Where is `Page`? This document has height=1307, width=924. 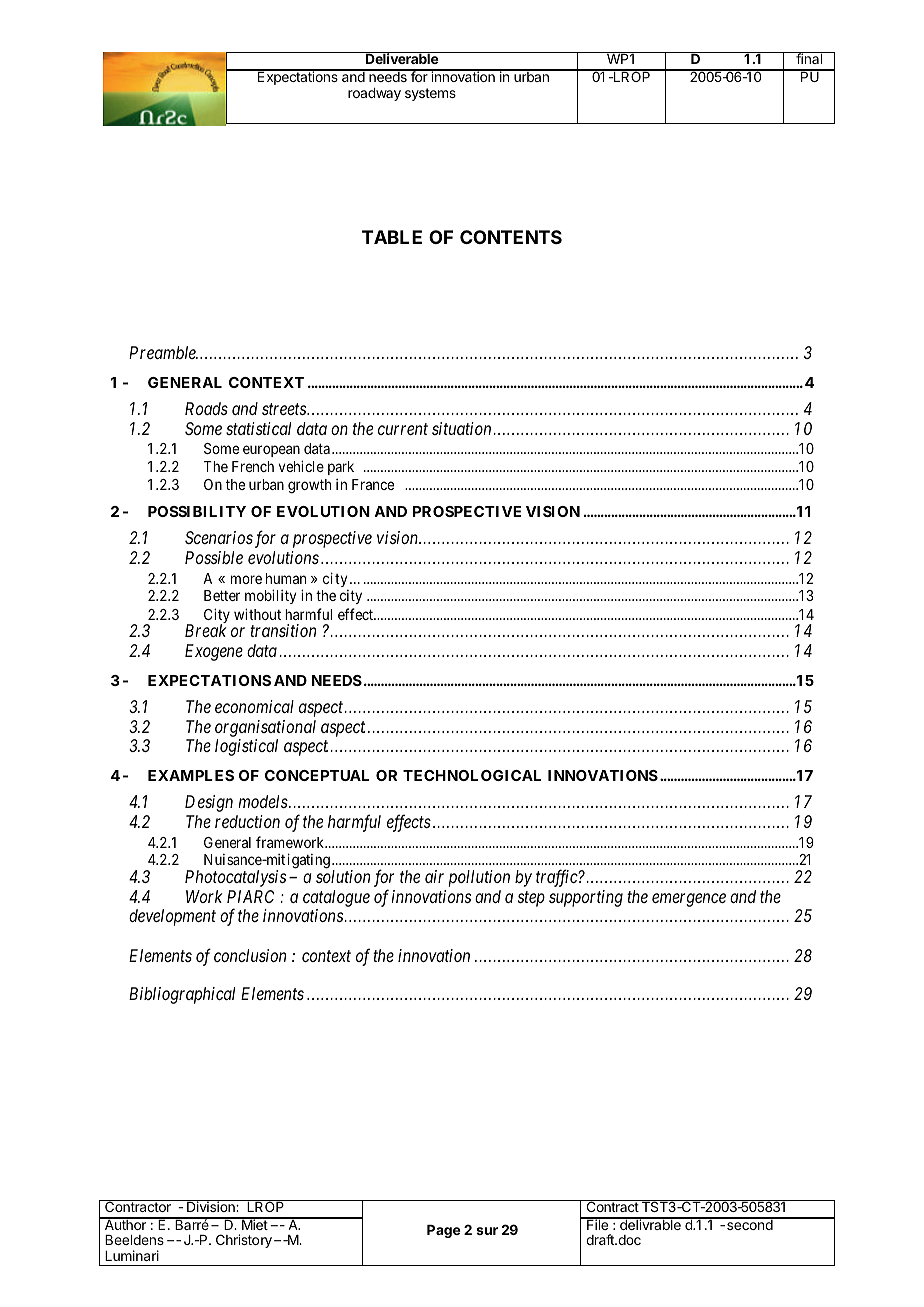
Page is located at coordinates (444, 1231).
